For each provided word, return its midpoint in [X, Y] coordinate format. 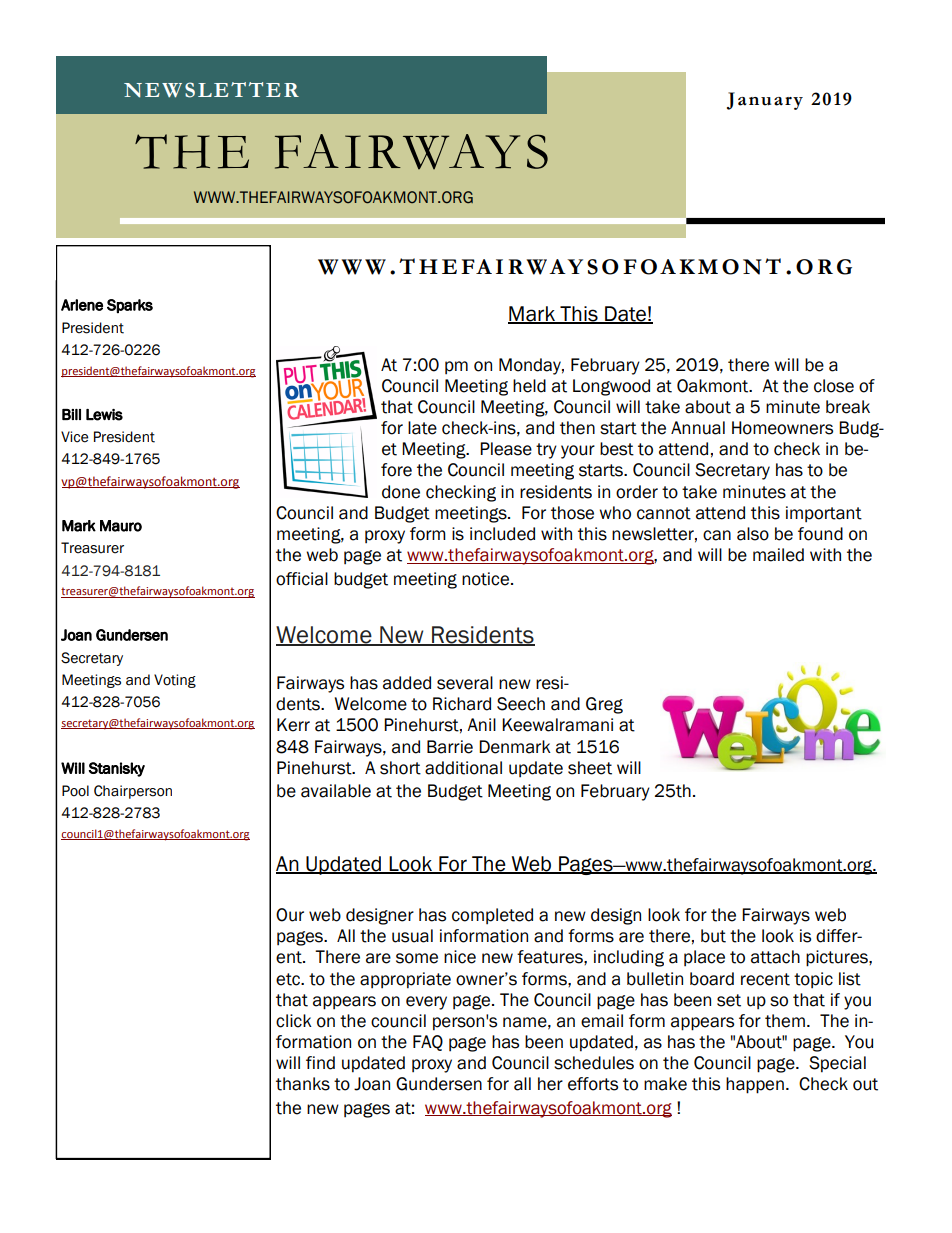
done [401, 492]
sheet [590, 768]
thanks [303, 1084]
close [834, 386]
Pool [75, 791]
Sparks [130, 306]
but [713, 936]
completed [492, 916]
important [824, 514]
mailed [778, 555]
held [529, 386]
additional [463, 768]
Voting [175, 681]
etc [289, 979]
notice [487, 579]
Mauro [121, 526]
